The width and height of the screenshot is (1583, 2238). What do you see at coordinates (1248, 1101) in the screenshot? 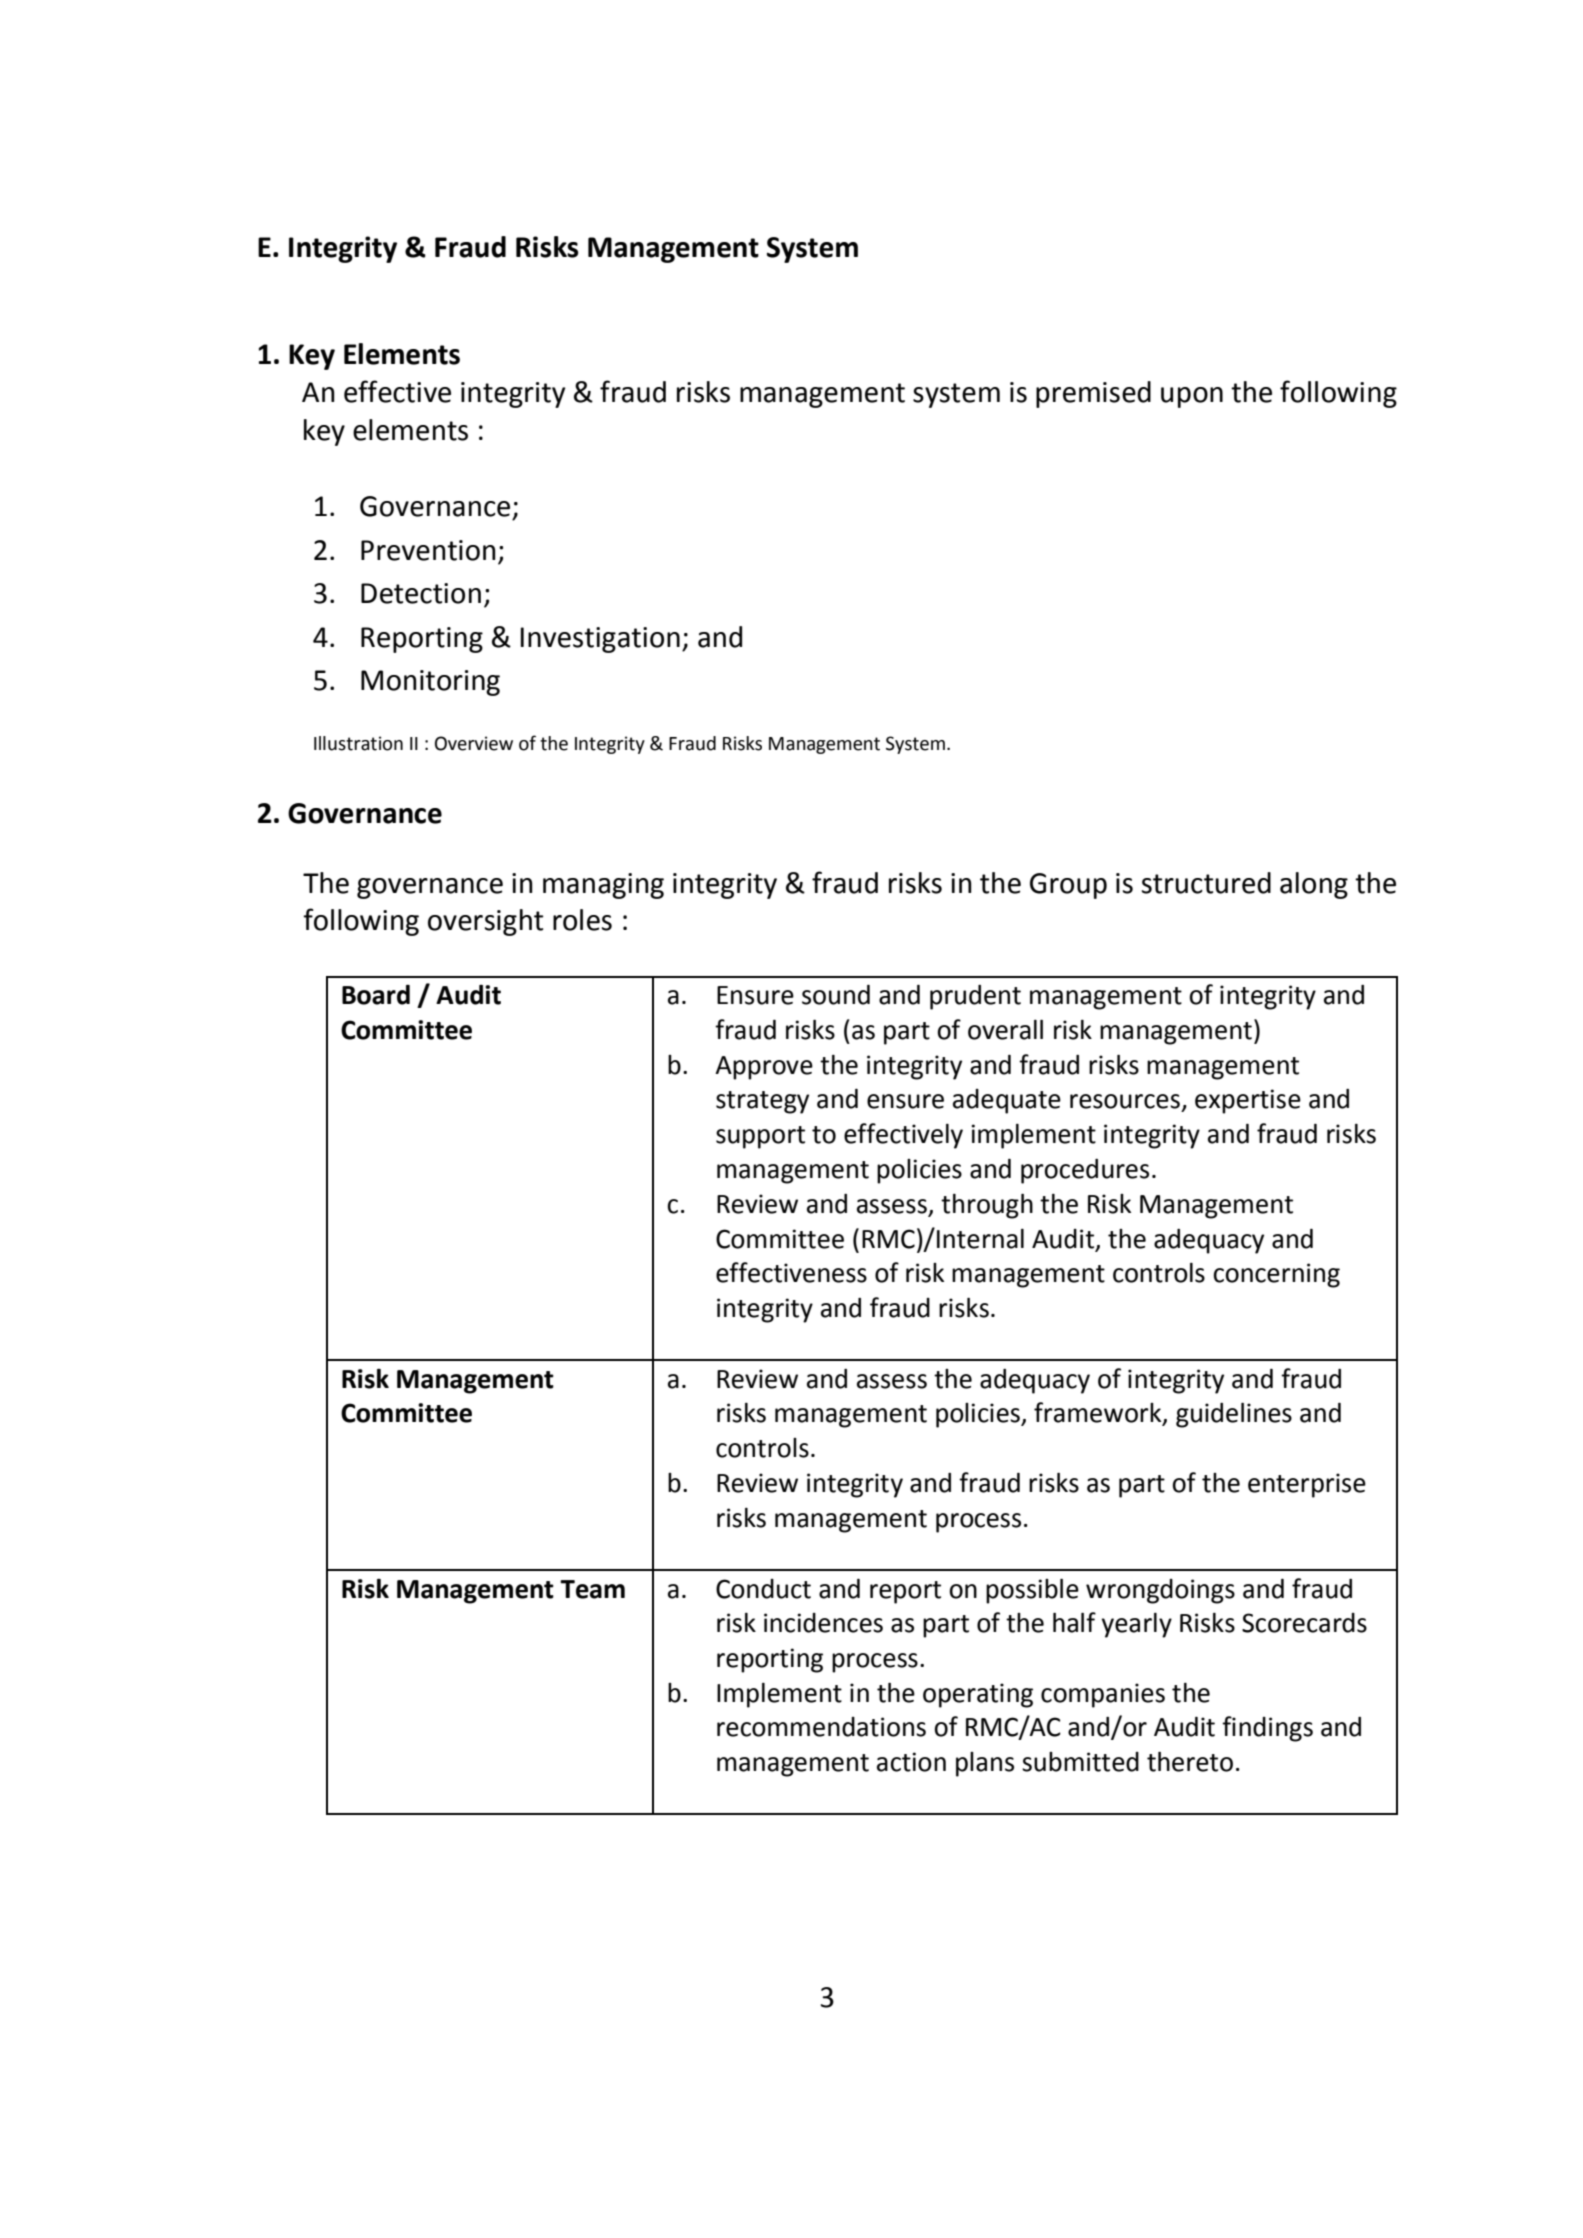
I see `expertise` at bounding box center [1248, 1101].
